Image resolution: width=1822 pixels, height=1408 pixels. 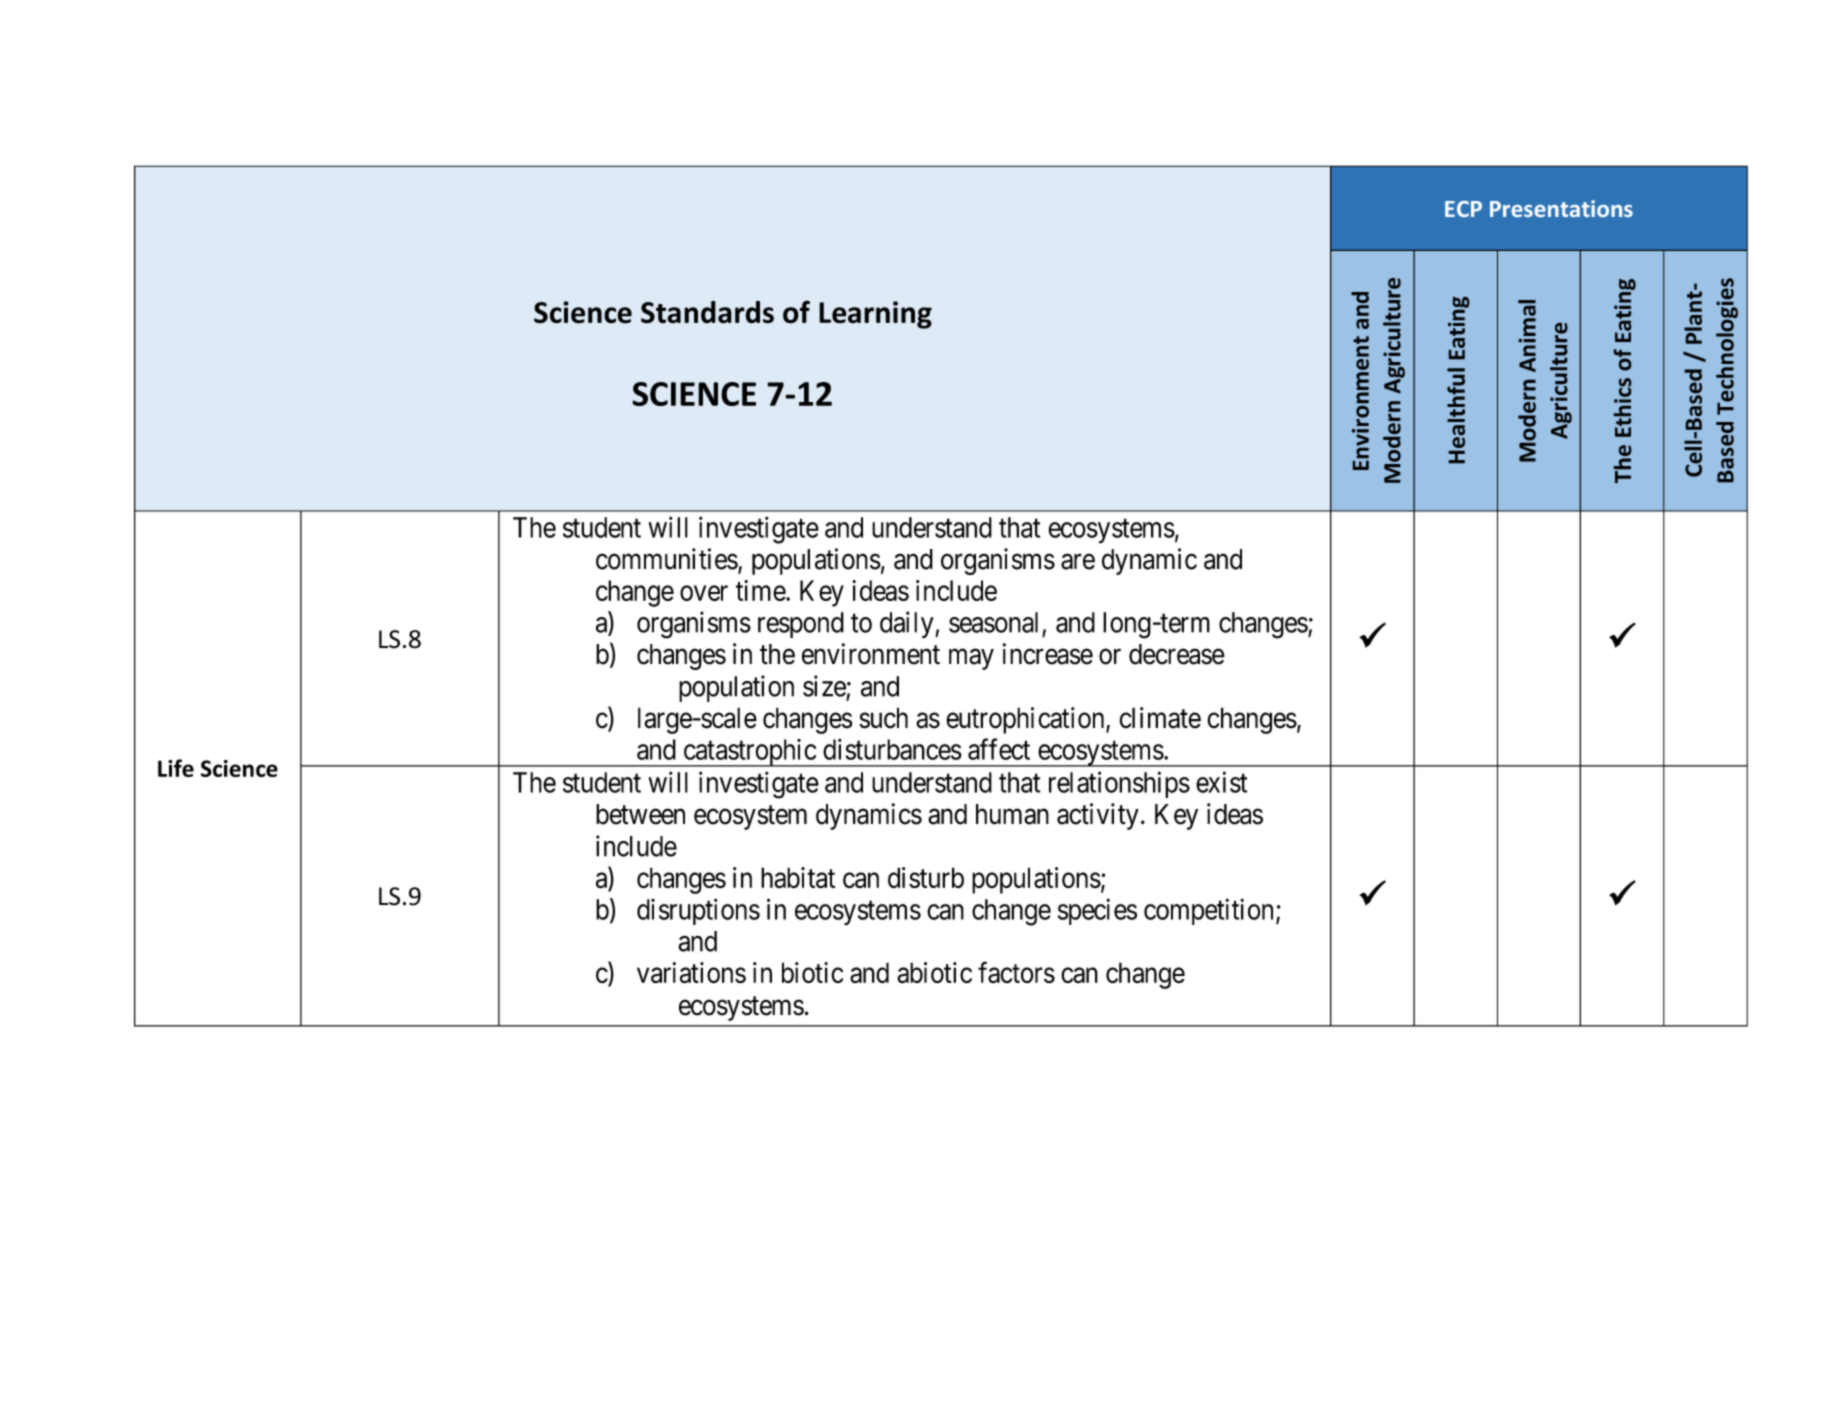 What do you see at coordinates (1016, 972) in the document?
I see `factors` at bounding box center [1016, 972].
